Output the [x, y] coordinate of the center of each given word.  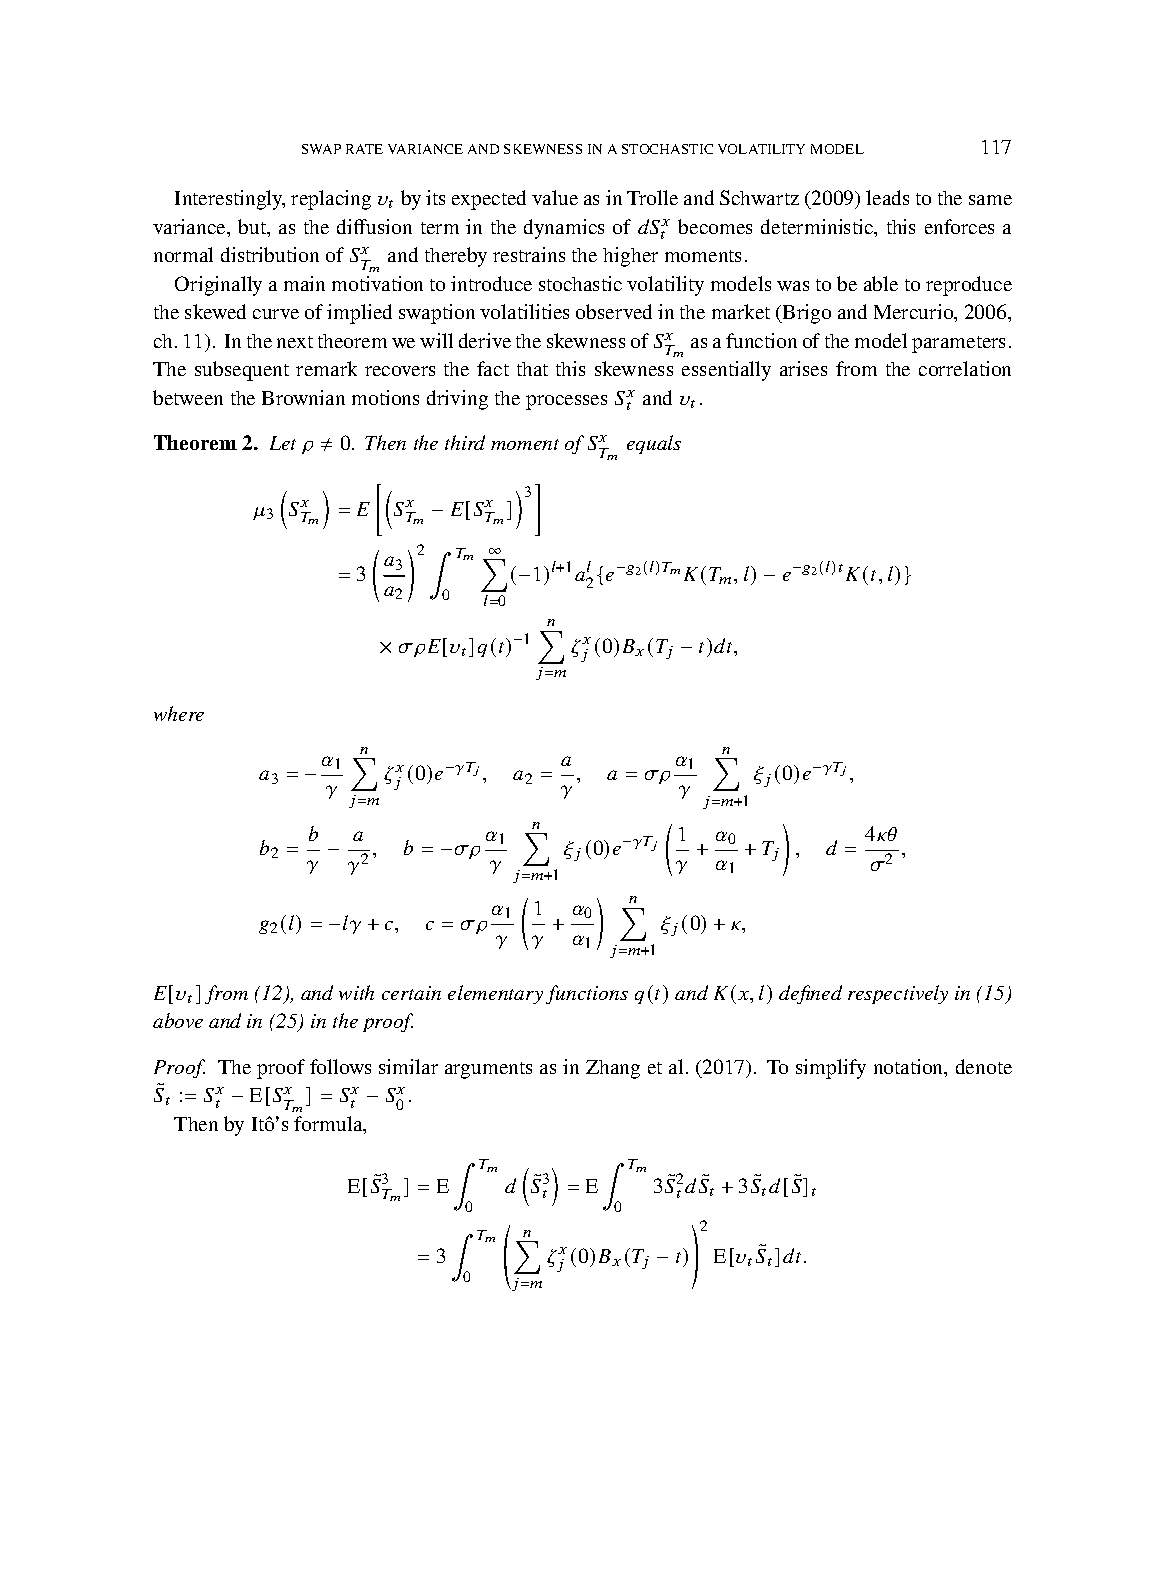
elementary [495, 994]
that [532, 369]
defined [810, 994]
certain [411, 993]
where [179, 713]
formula [329, 1125]
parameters [958, 344]
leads [887, 197]
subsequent [242, 371]
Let [283, 443]
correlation [965, 368]
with [356, 992]
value [555, 197]
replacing [331, 200]
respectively [898, 994]
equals [654, 444]
